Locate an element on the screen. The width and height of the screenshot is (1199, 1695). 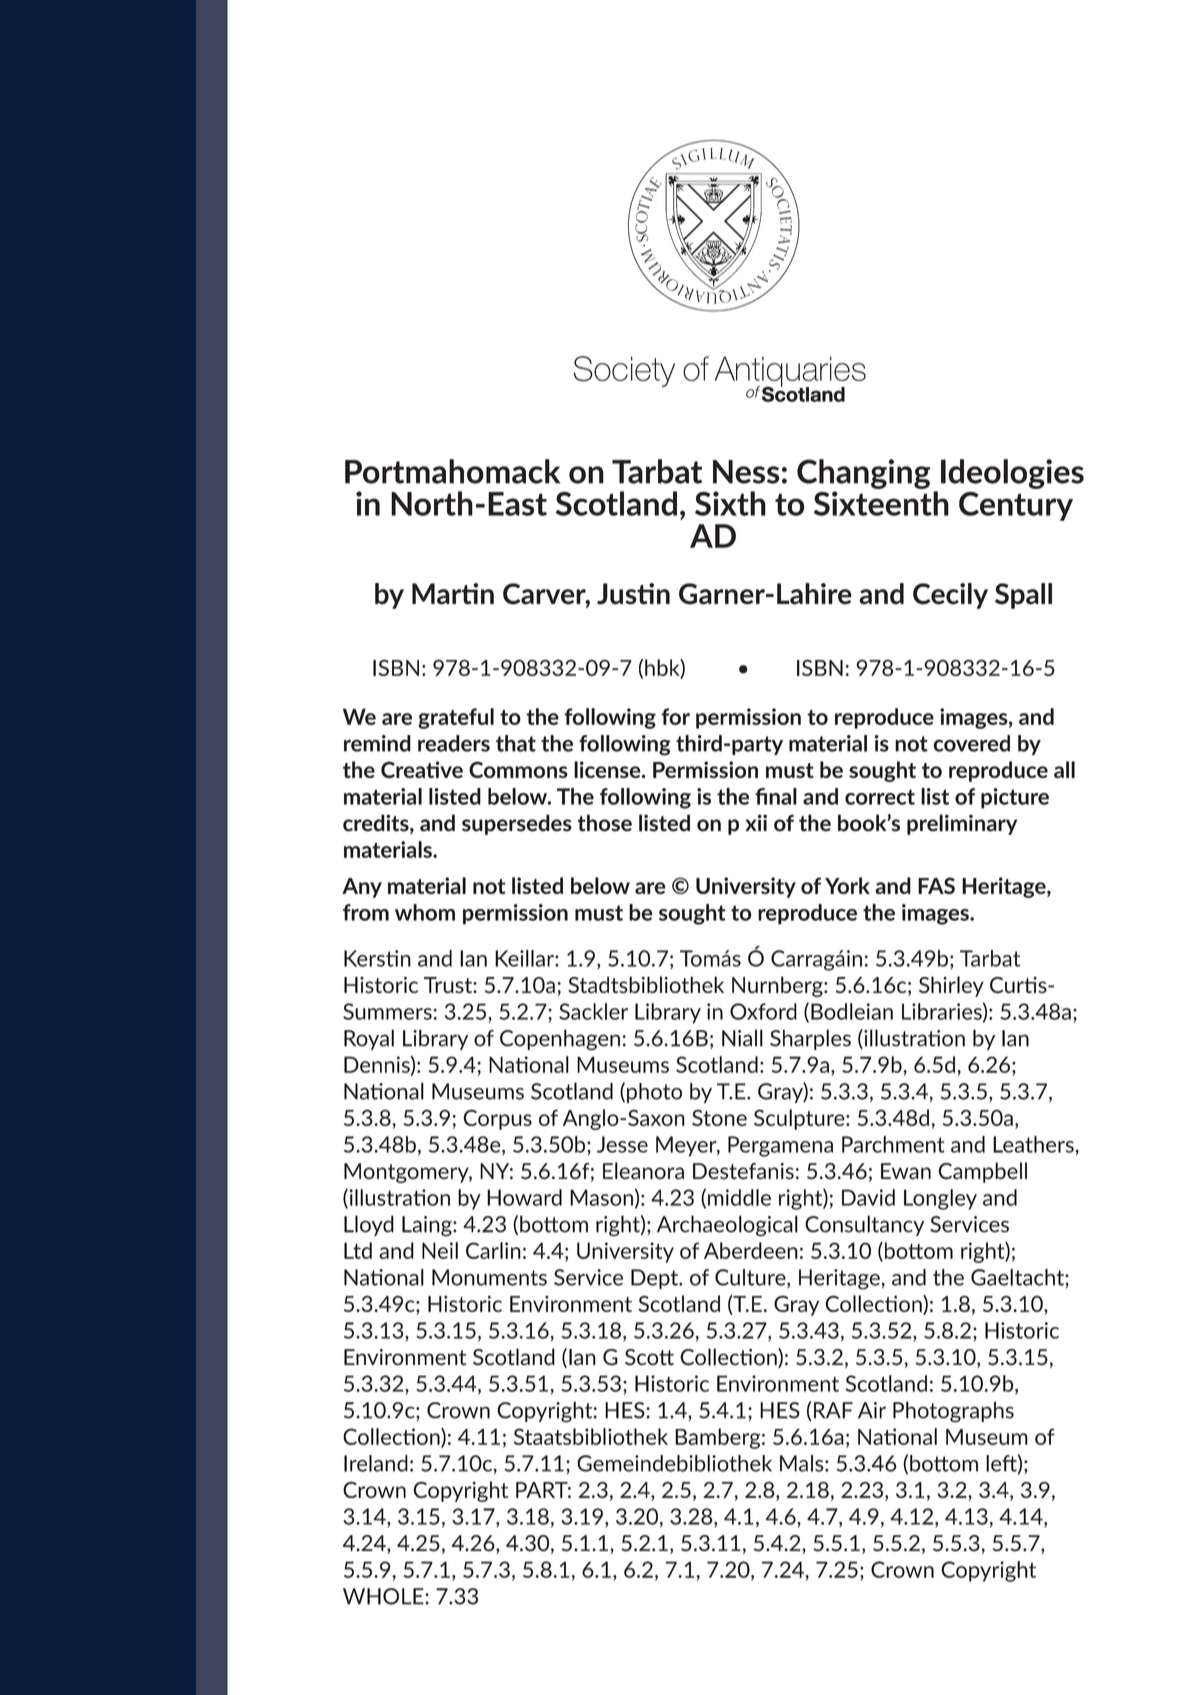
Trust is located at coordinates (449, 985).
